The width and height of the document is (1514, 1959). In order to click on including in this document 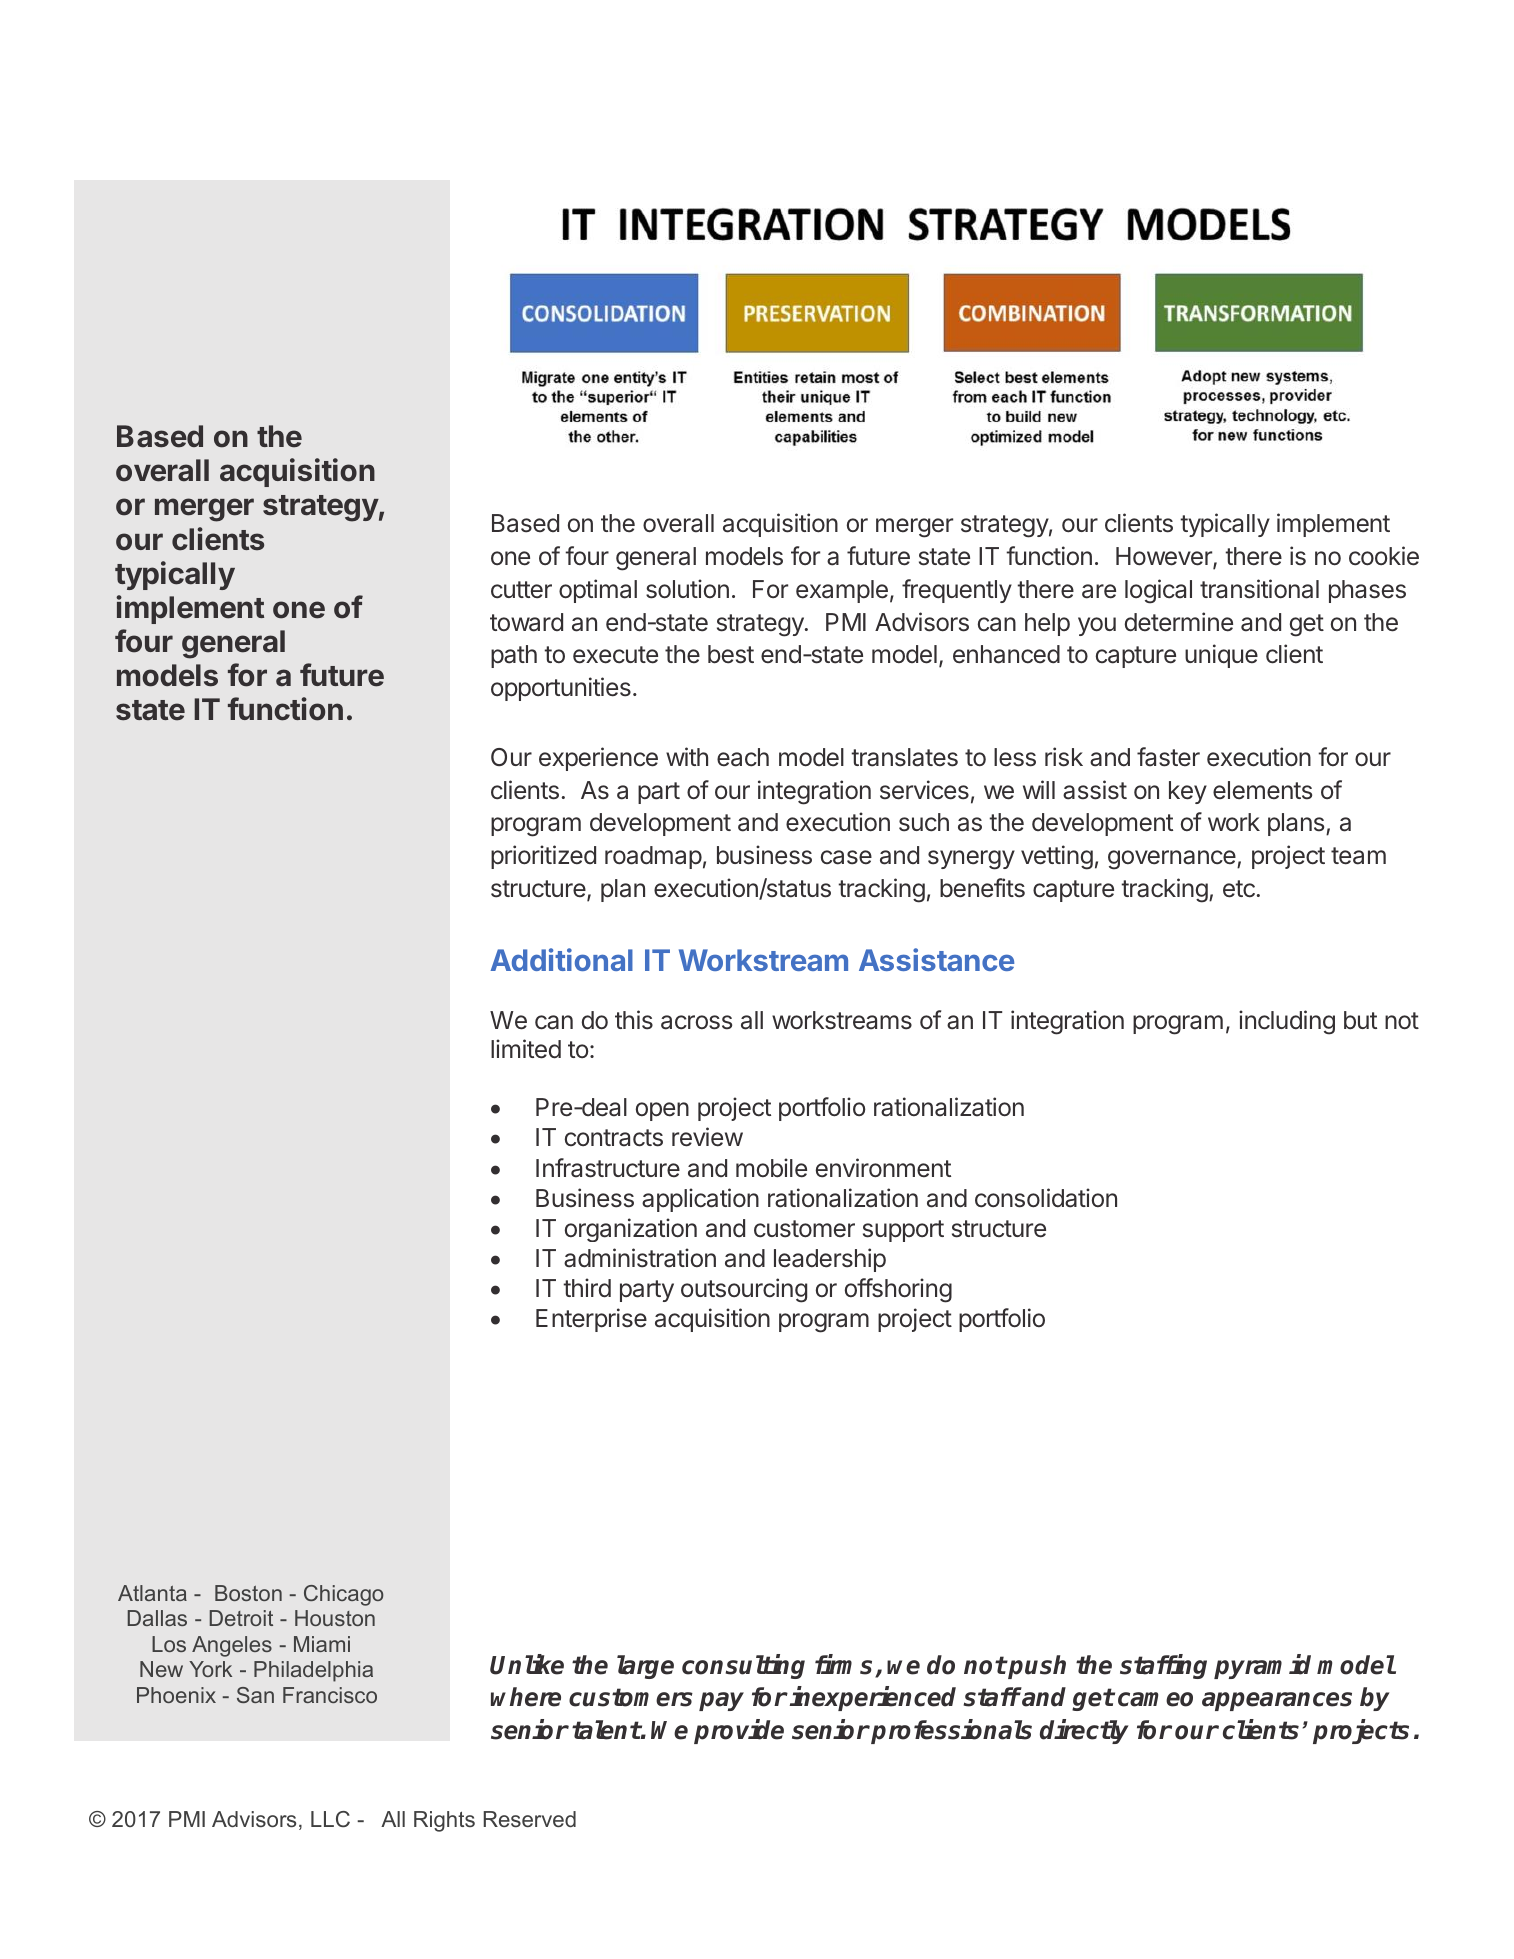, I will do `click(1287, 1022)`.
